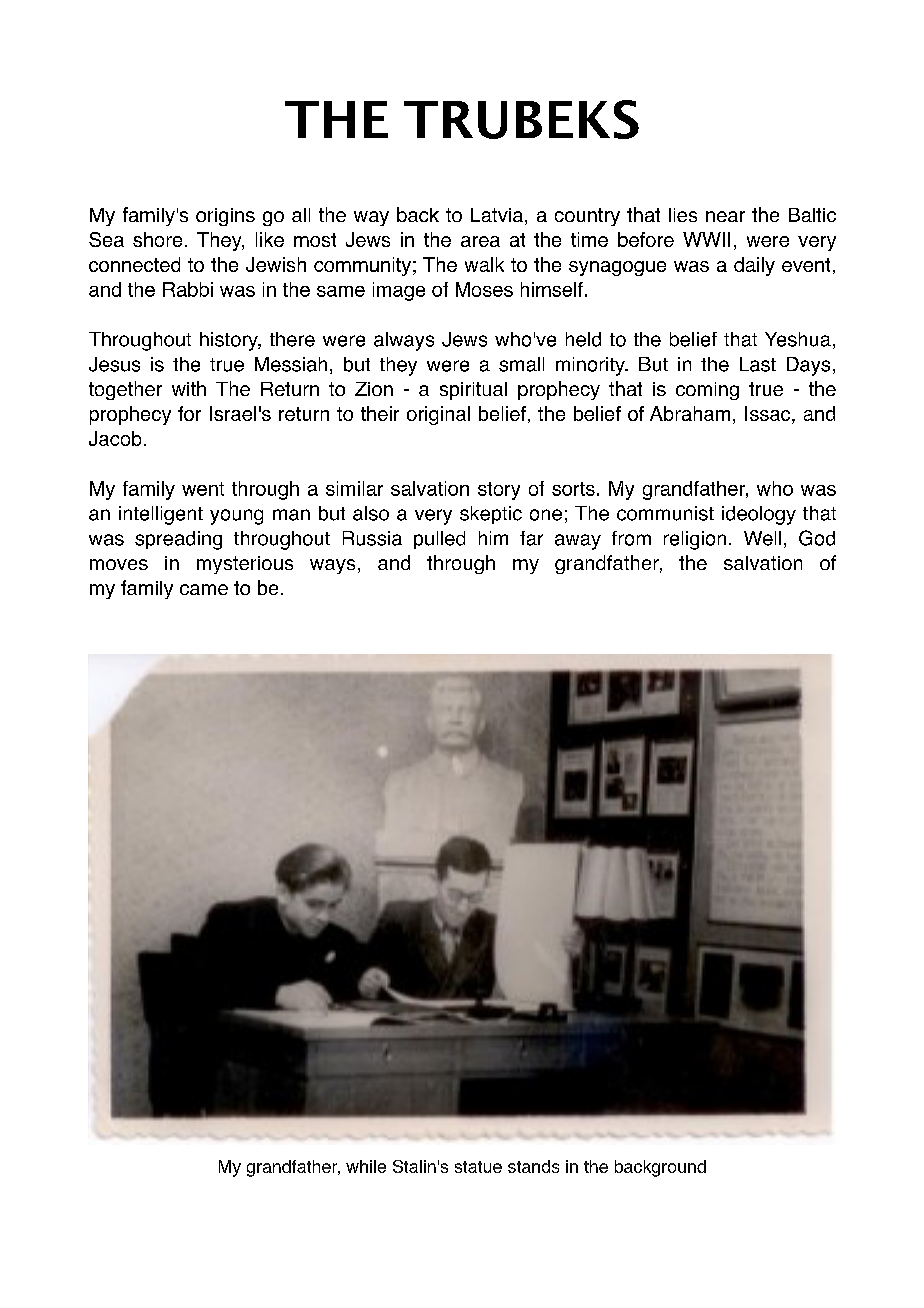  Describe the element at coordinates (706, 239) in the document. I see `WWII` at that location.
